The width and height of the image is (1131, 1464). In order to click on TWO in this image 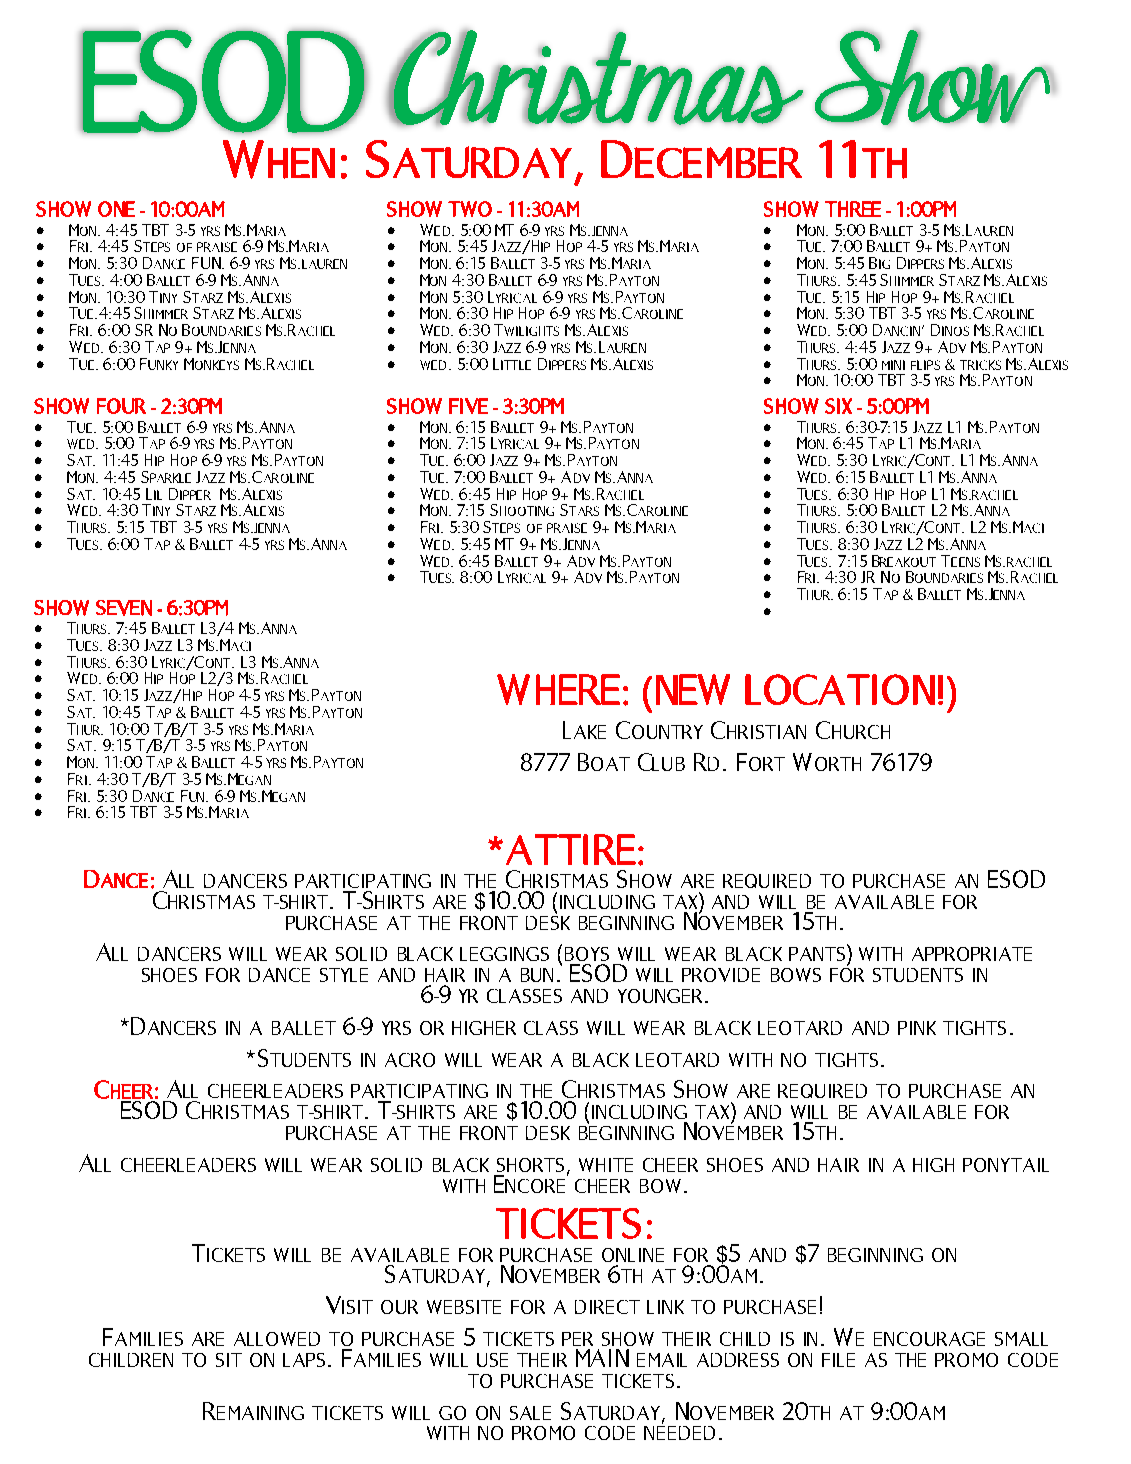, I will do `click(470, 209)`.
